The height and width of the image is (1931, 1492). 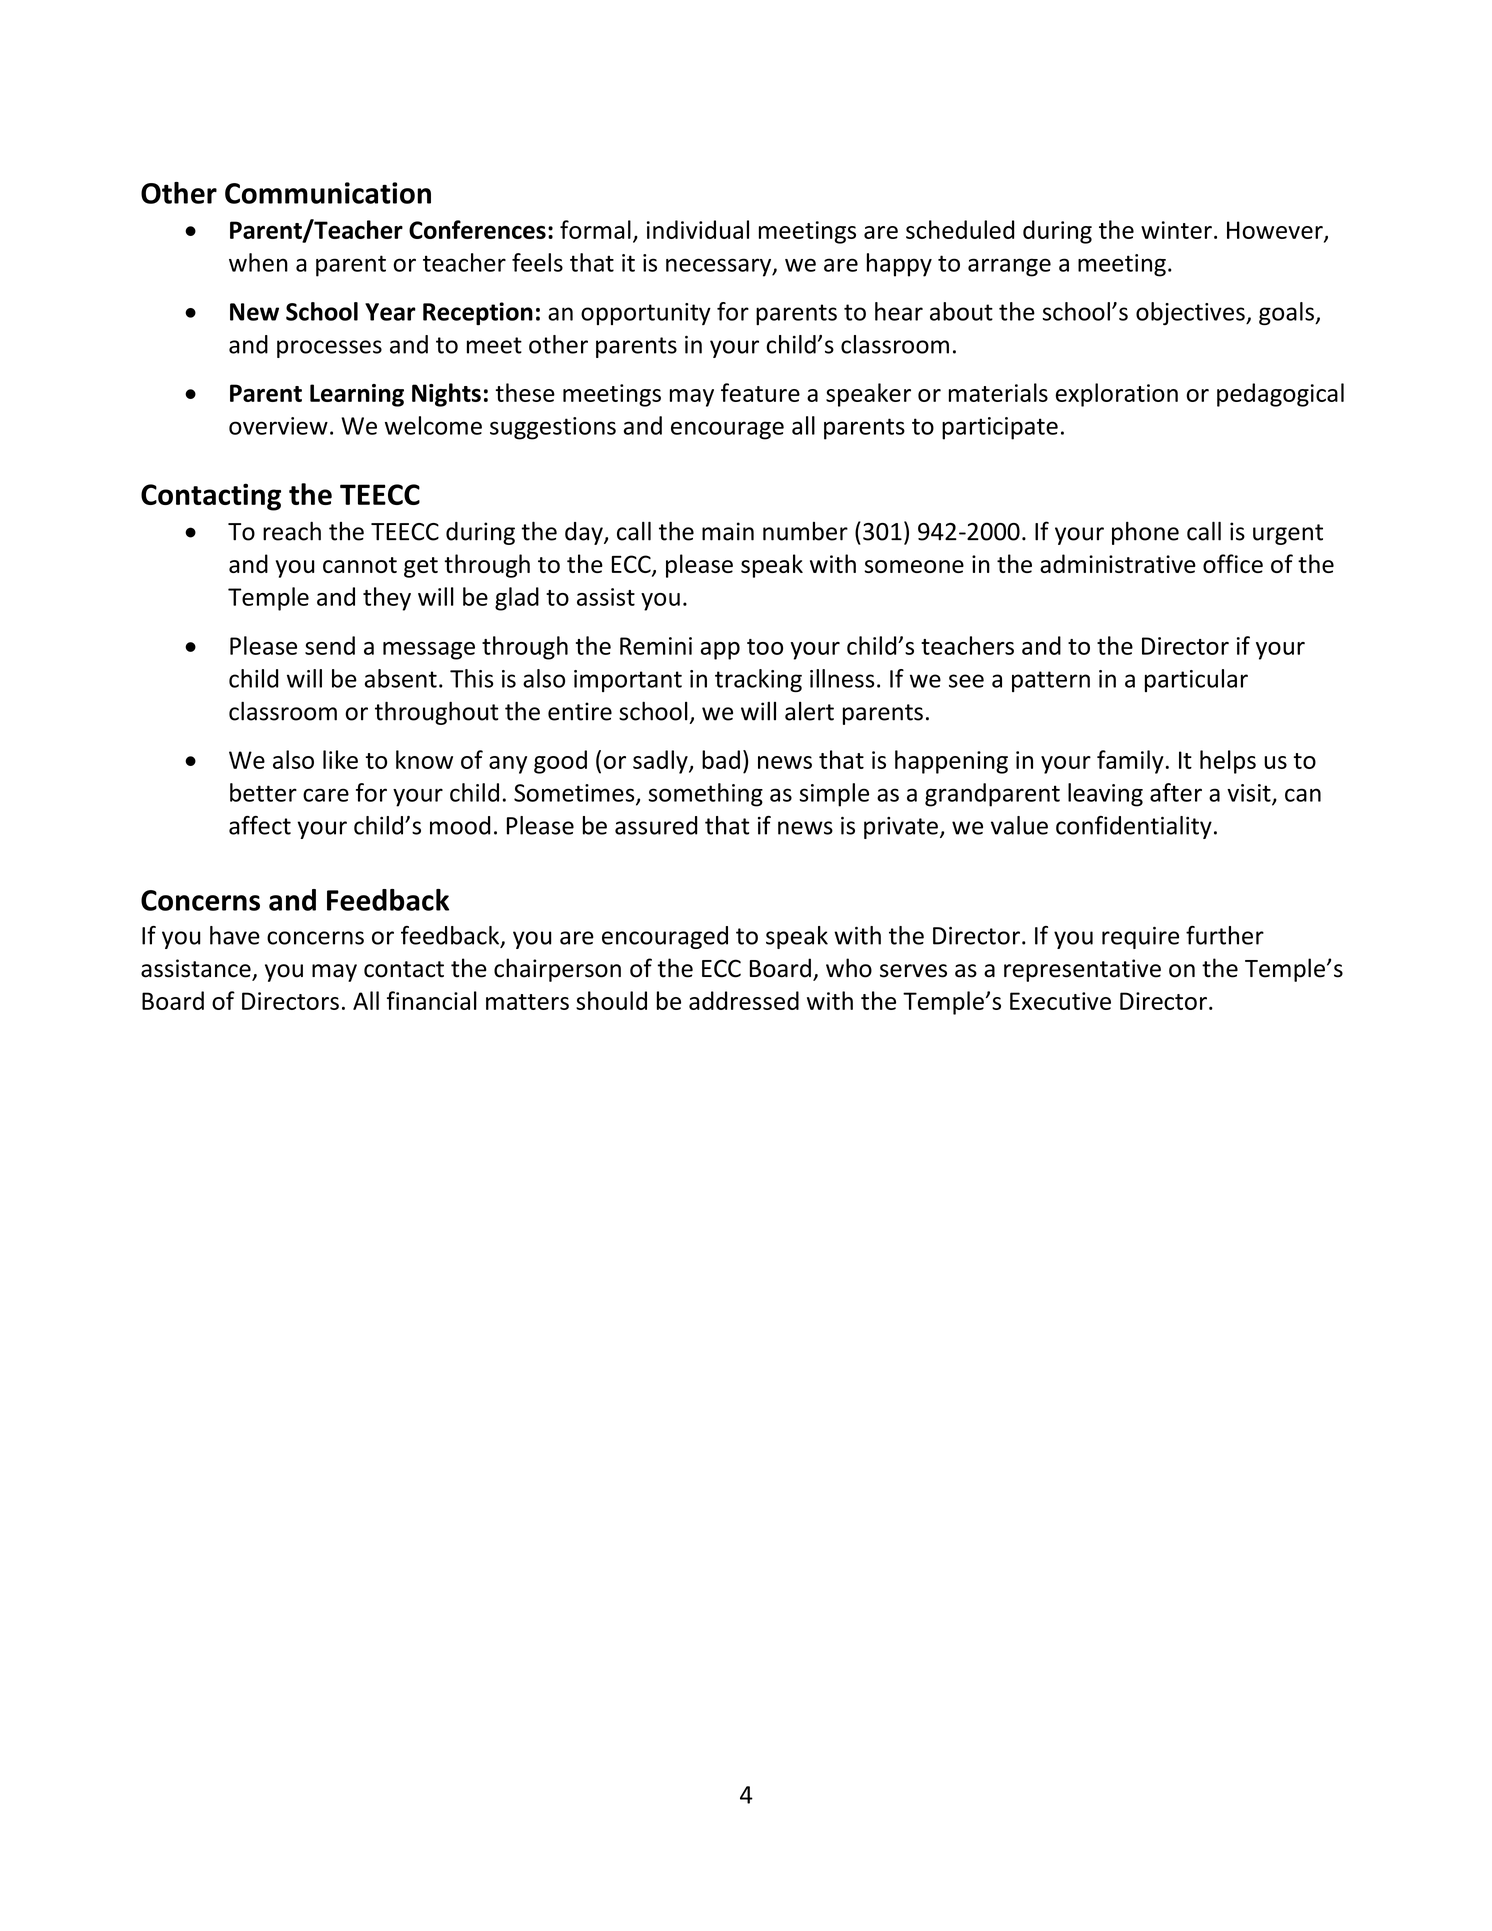 What do you see at coordinates (328, 193) in the image?
I see `Communication` at bounding box center [328, 193].
